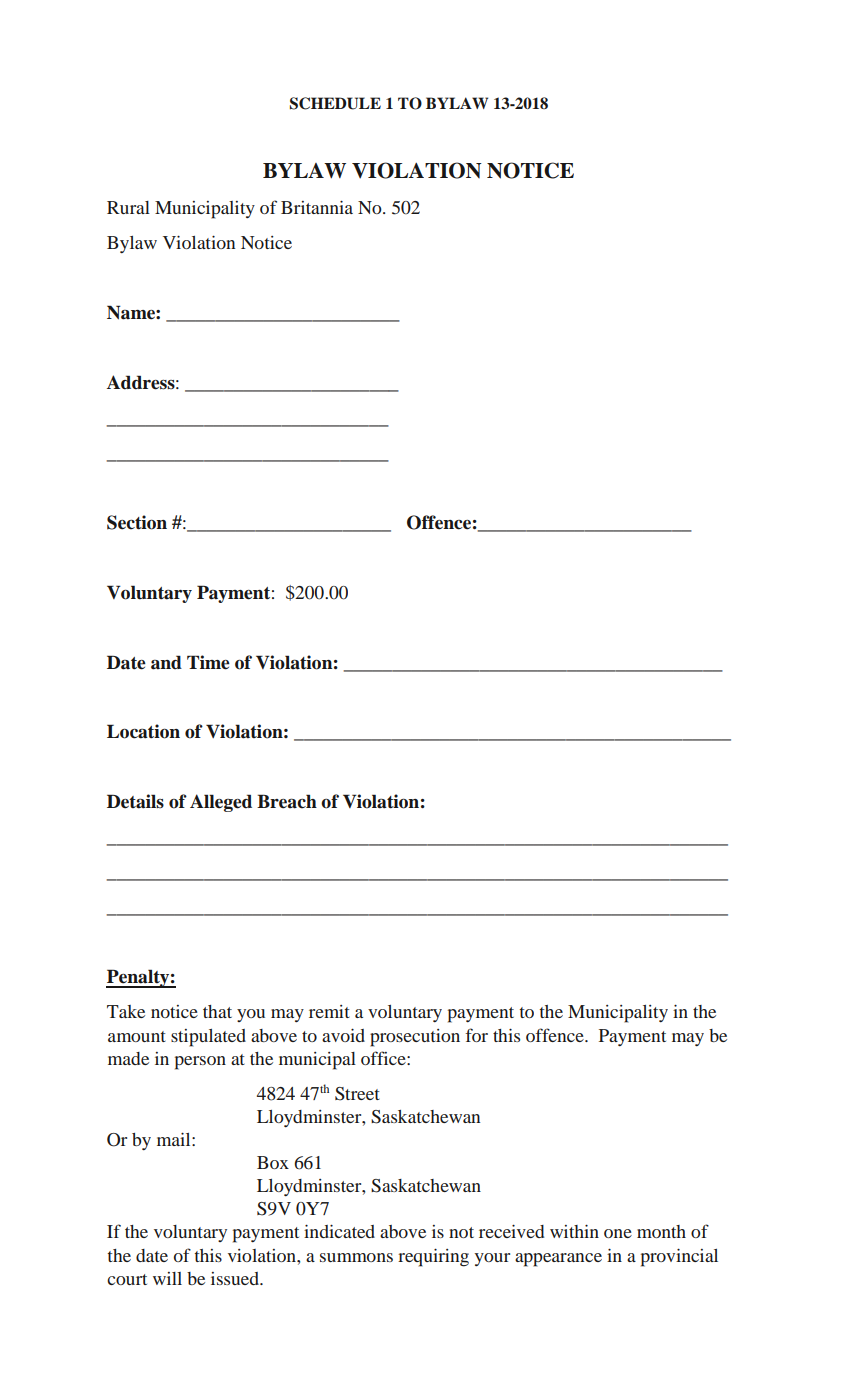 The image size is (849, 1400). Describe the element at coordinates (317, 207) in the document. I see `Britannia` at that location.
